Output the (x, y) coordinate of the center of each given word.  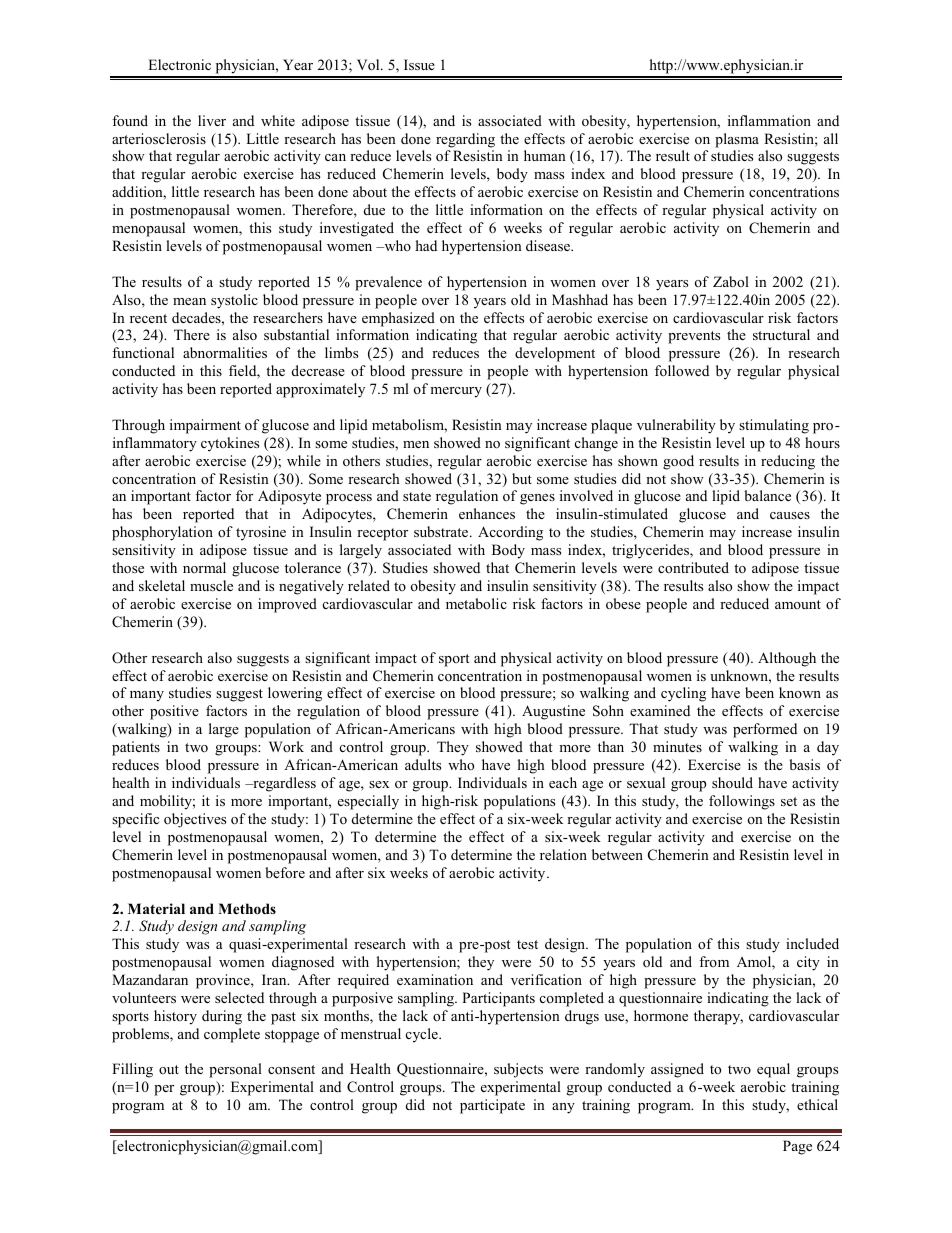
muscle (211, 585)
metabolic (476, 603)
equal (773, 1070)
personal (235, 1070)
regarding (465, 140)
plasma (737, 140)
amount (798, 604)
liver (212, 120)
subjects (518, 1070)
